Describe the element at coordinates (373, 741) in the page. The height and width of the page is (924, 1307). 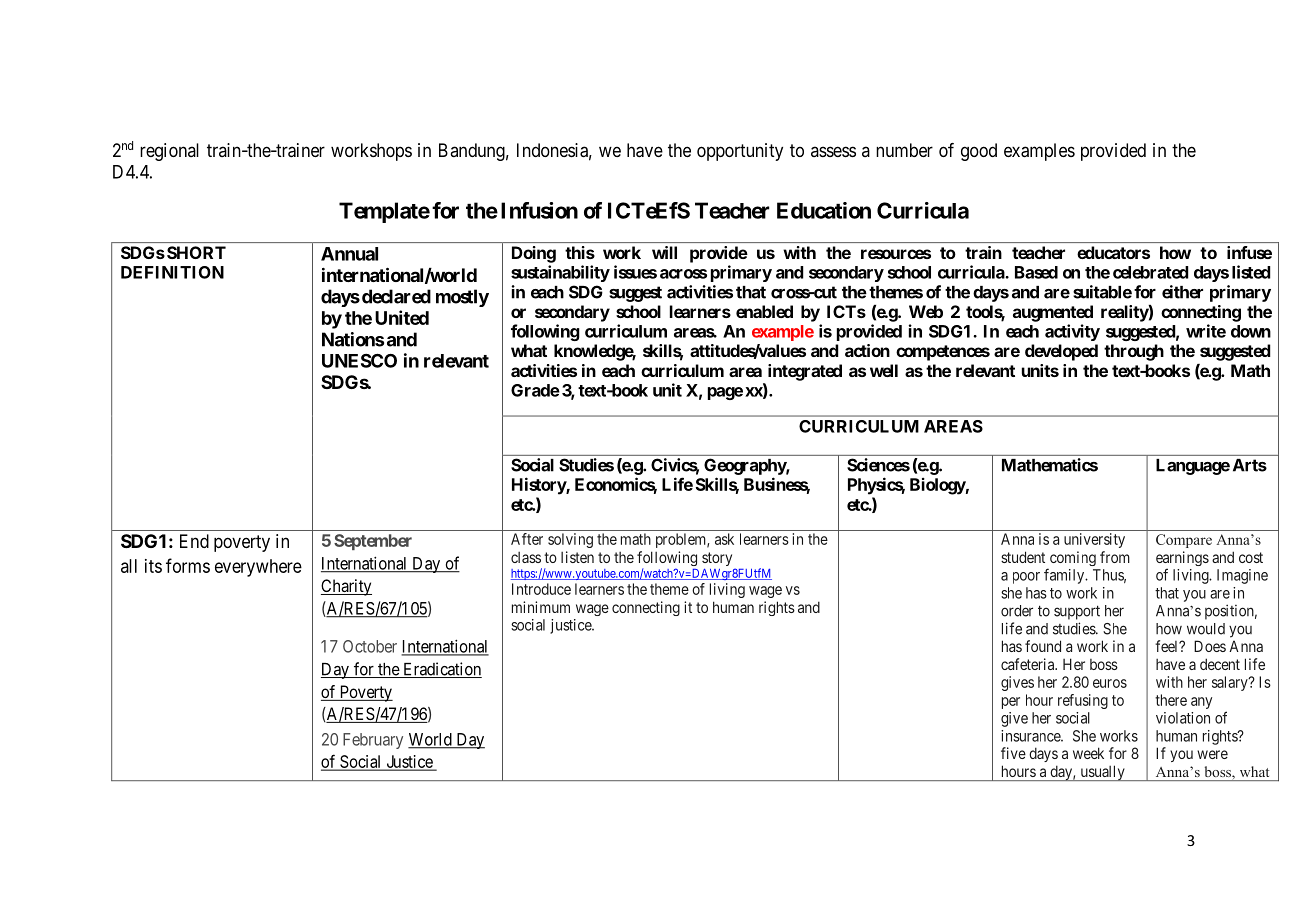
I see `February` at that location.
